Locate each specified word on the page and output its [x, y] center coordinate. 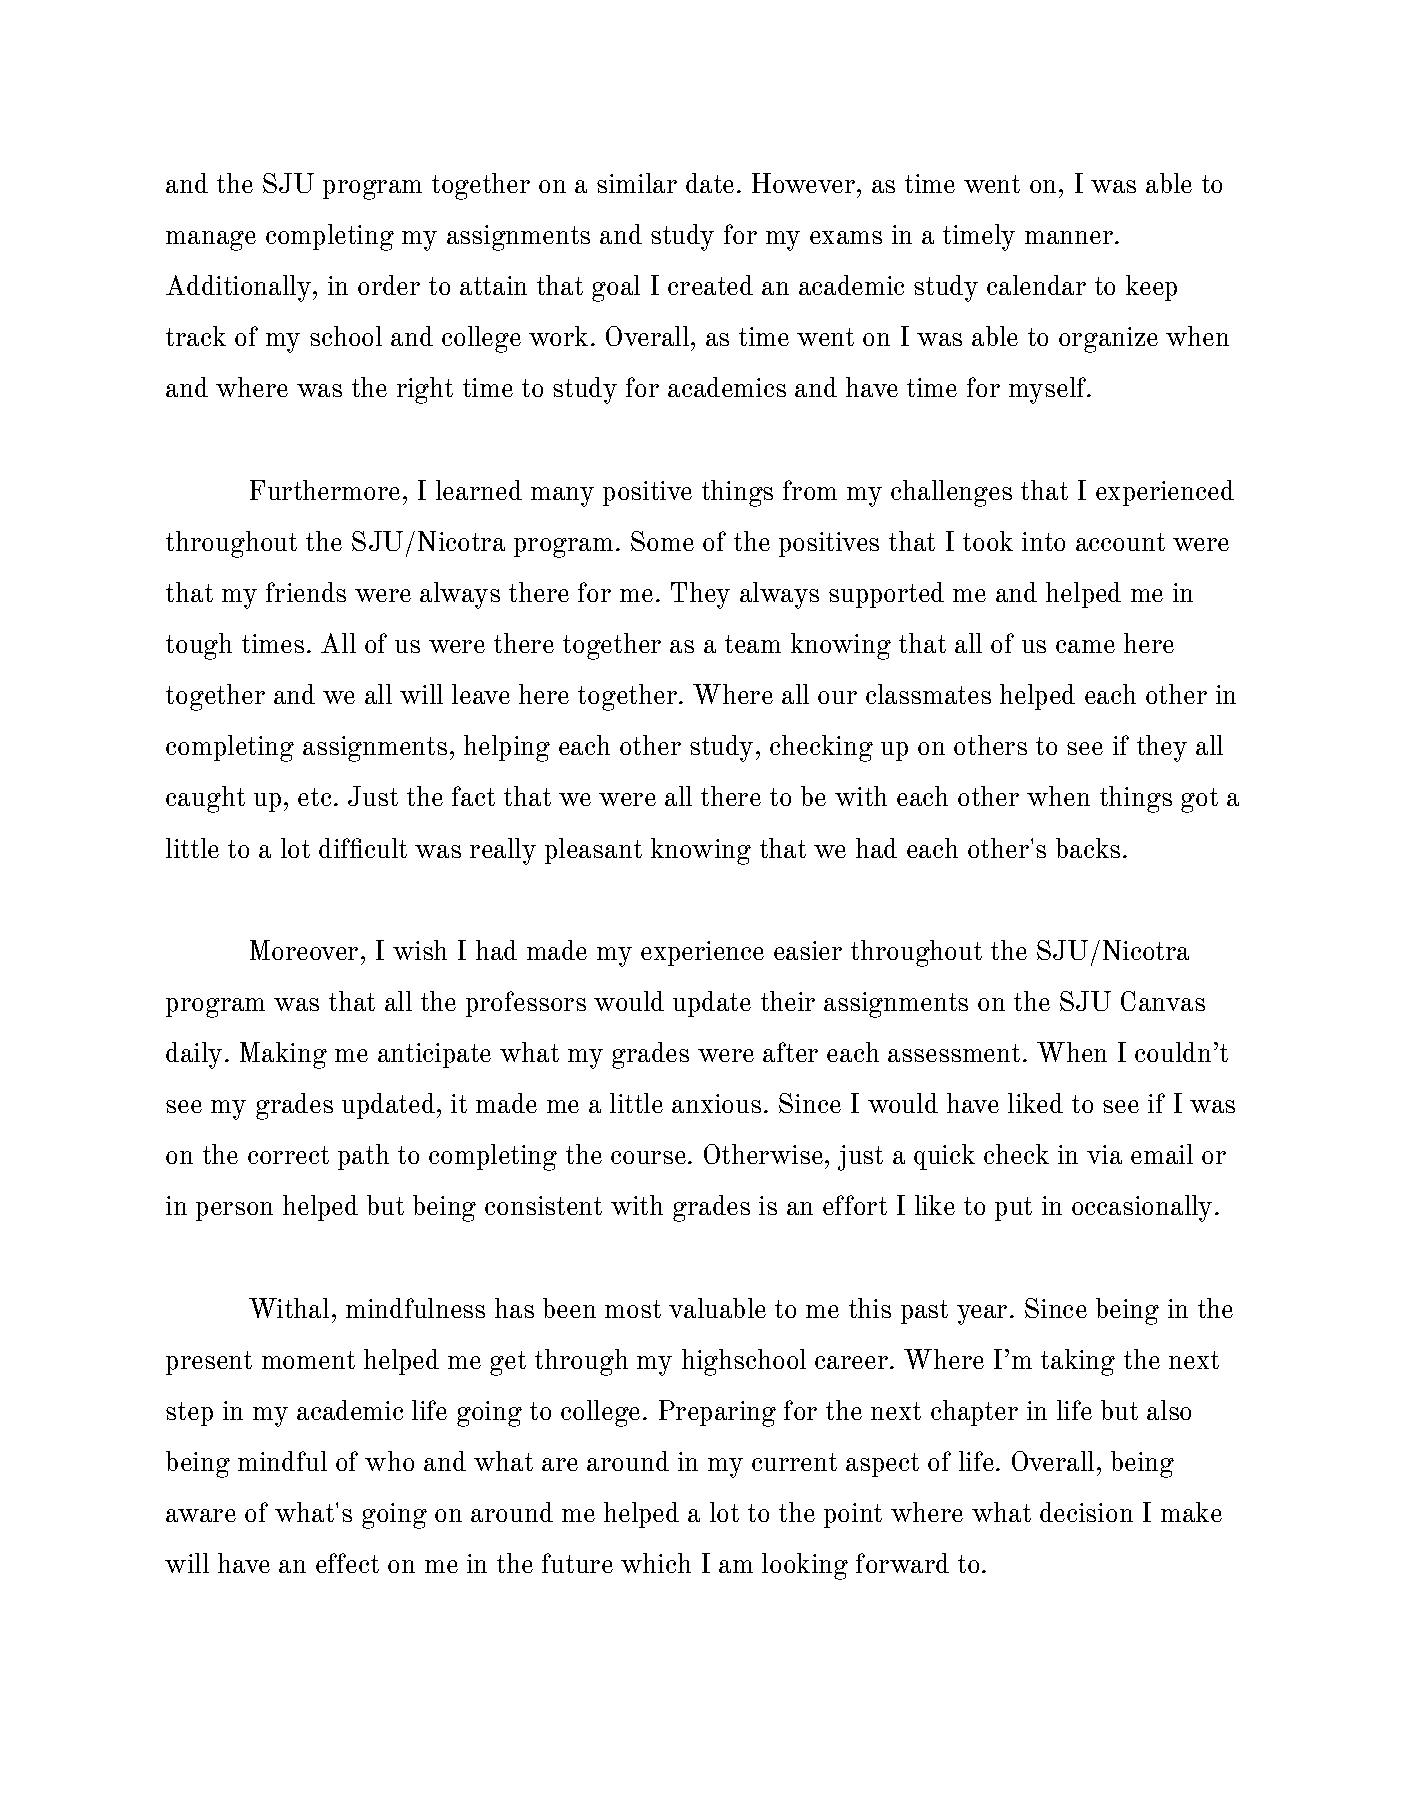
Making [283, 1055]
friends [306, 592]
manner [1069, 237]
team [753, 644]
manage [211, 241]
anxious [716, 1103]
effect [347, 1563]
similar [637, 183]
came [1085, 646]
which [656, 1563]
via [1104, 1154]
